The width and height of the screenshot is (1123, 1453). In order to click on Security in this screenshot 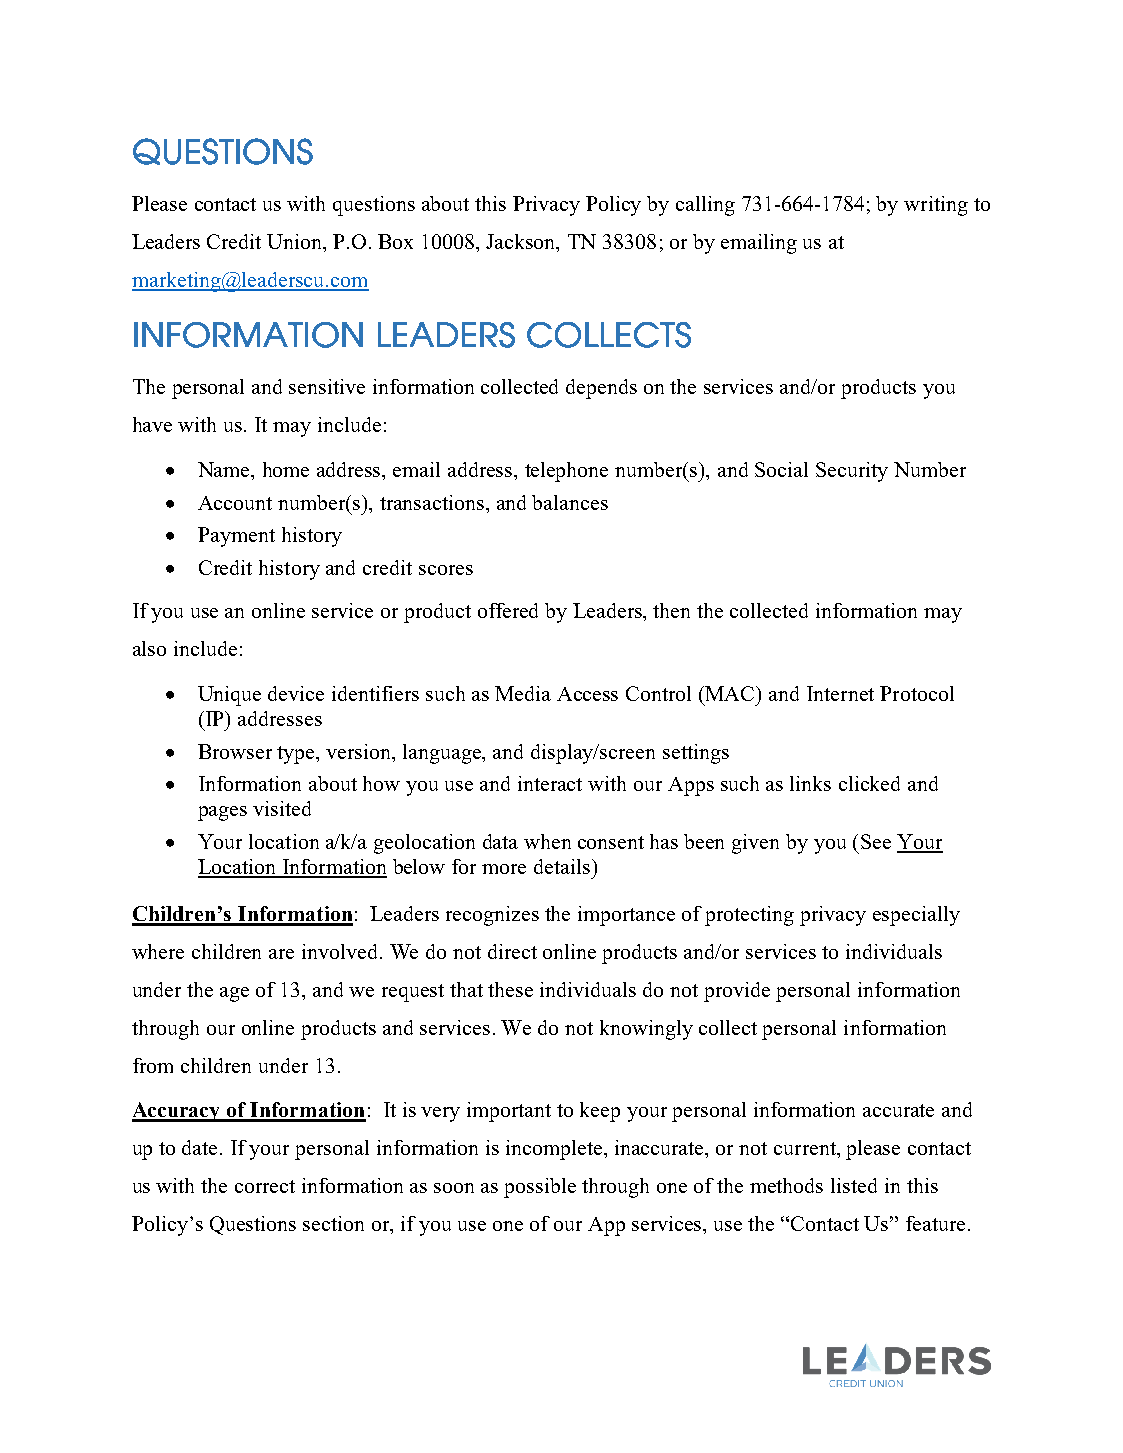, I will do `click(852, 472)`.
